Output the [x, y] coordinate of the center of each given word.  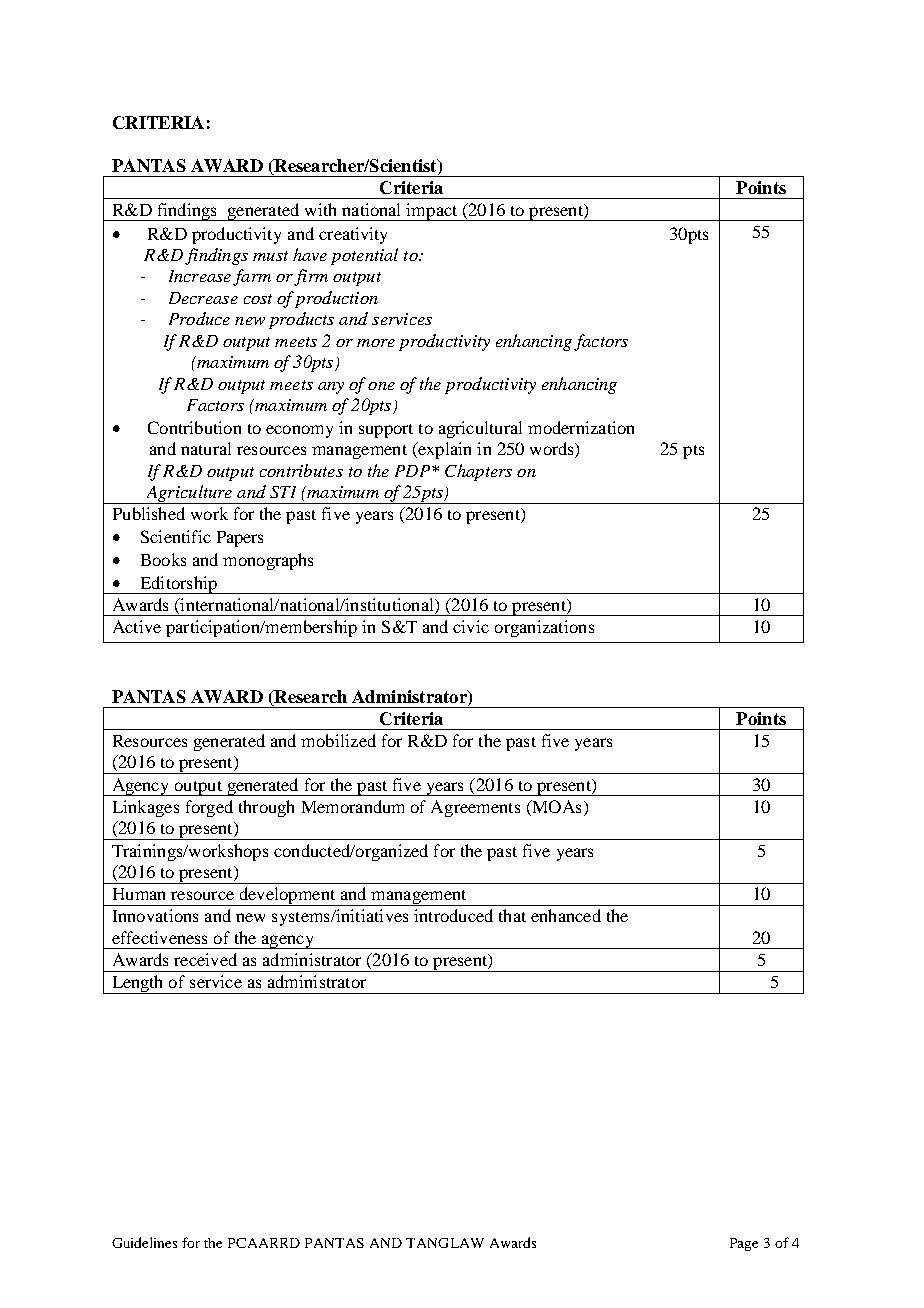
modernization [581, 427]
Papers [240, 539]
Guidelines [144, 1242]
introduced [453, 915]
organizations [544, 628]
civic [471, 626]
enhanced [566, 915]
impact [432, 212]
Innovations [155, 915]
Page [744, 1244]
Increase [200, 276]
